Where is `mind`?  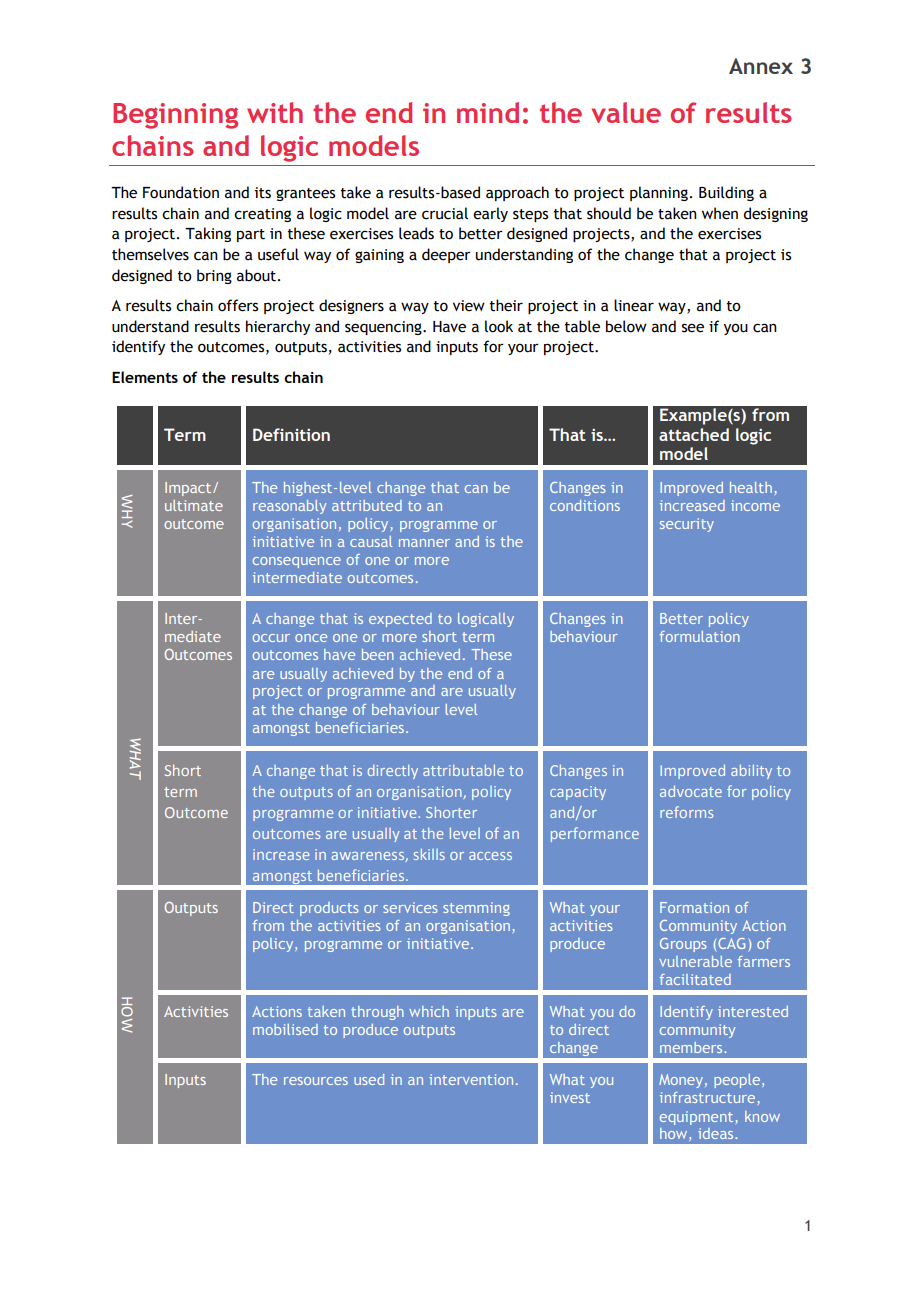
mind is located at coordinates (488, 112).
